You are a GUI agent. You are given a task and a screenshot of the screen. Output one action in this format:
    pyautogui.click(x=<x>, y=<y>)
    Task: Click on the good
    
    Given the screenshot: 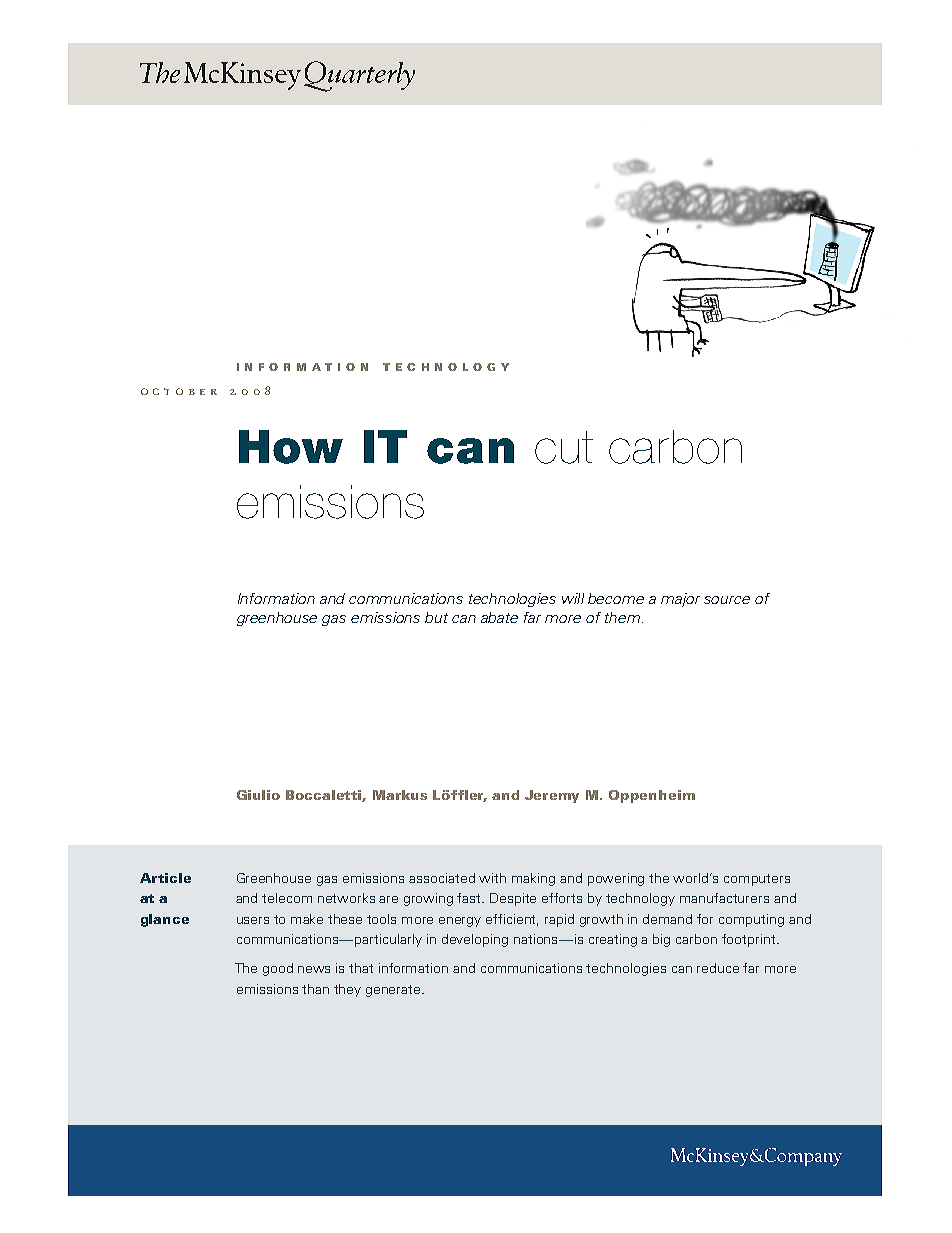 What is the action you would take?
    pyautogui.click(x=278, y=969)
